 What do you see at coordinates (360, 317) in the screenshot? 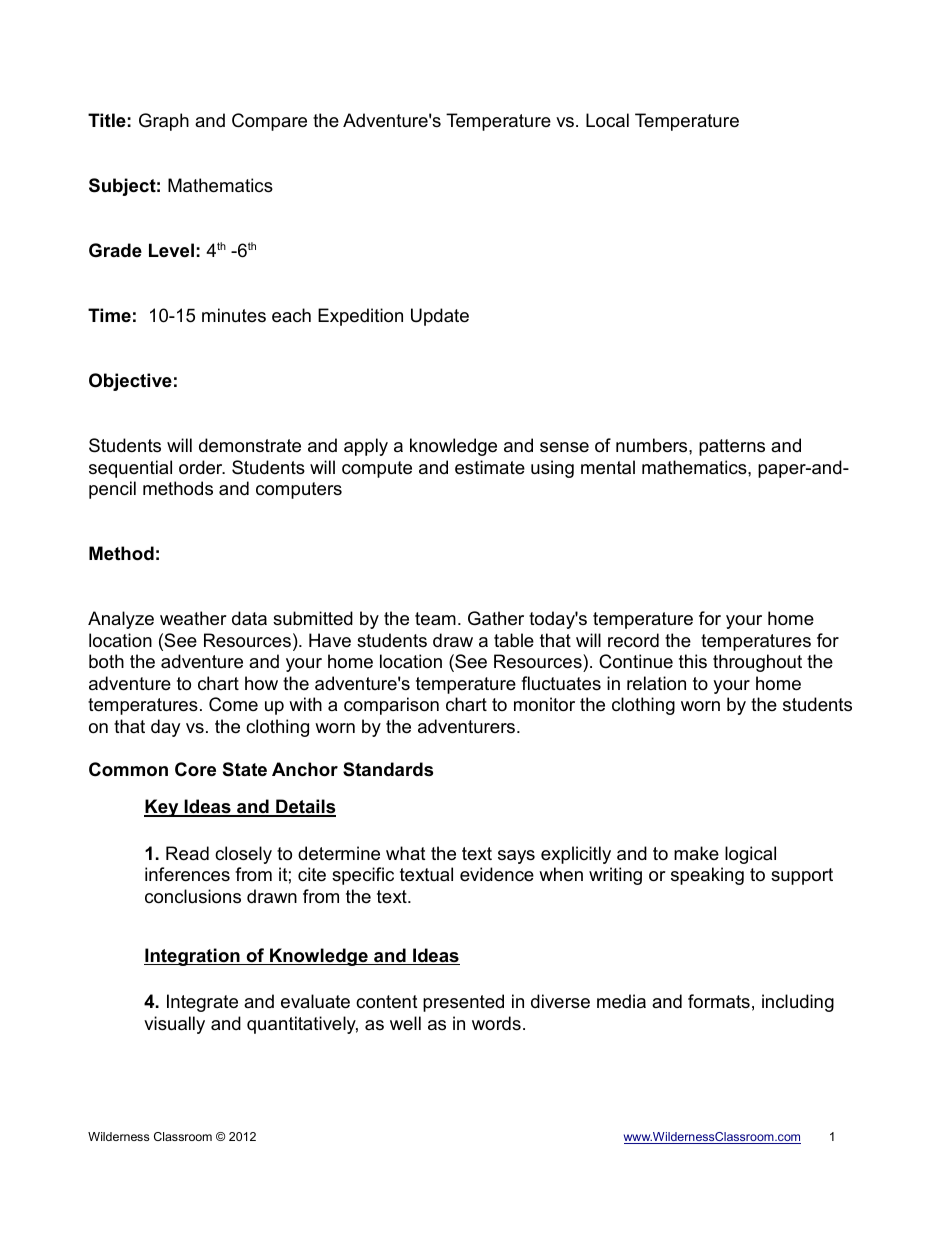
I see `Expedition` at bounding box center [360, 317].
